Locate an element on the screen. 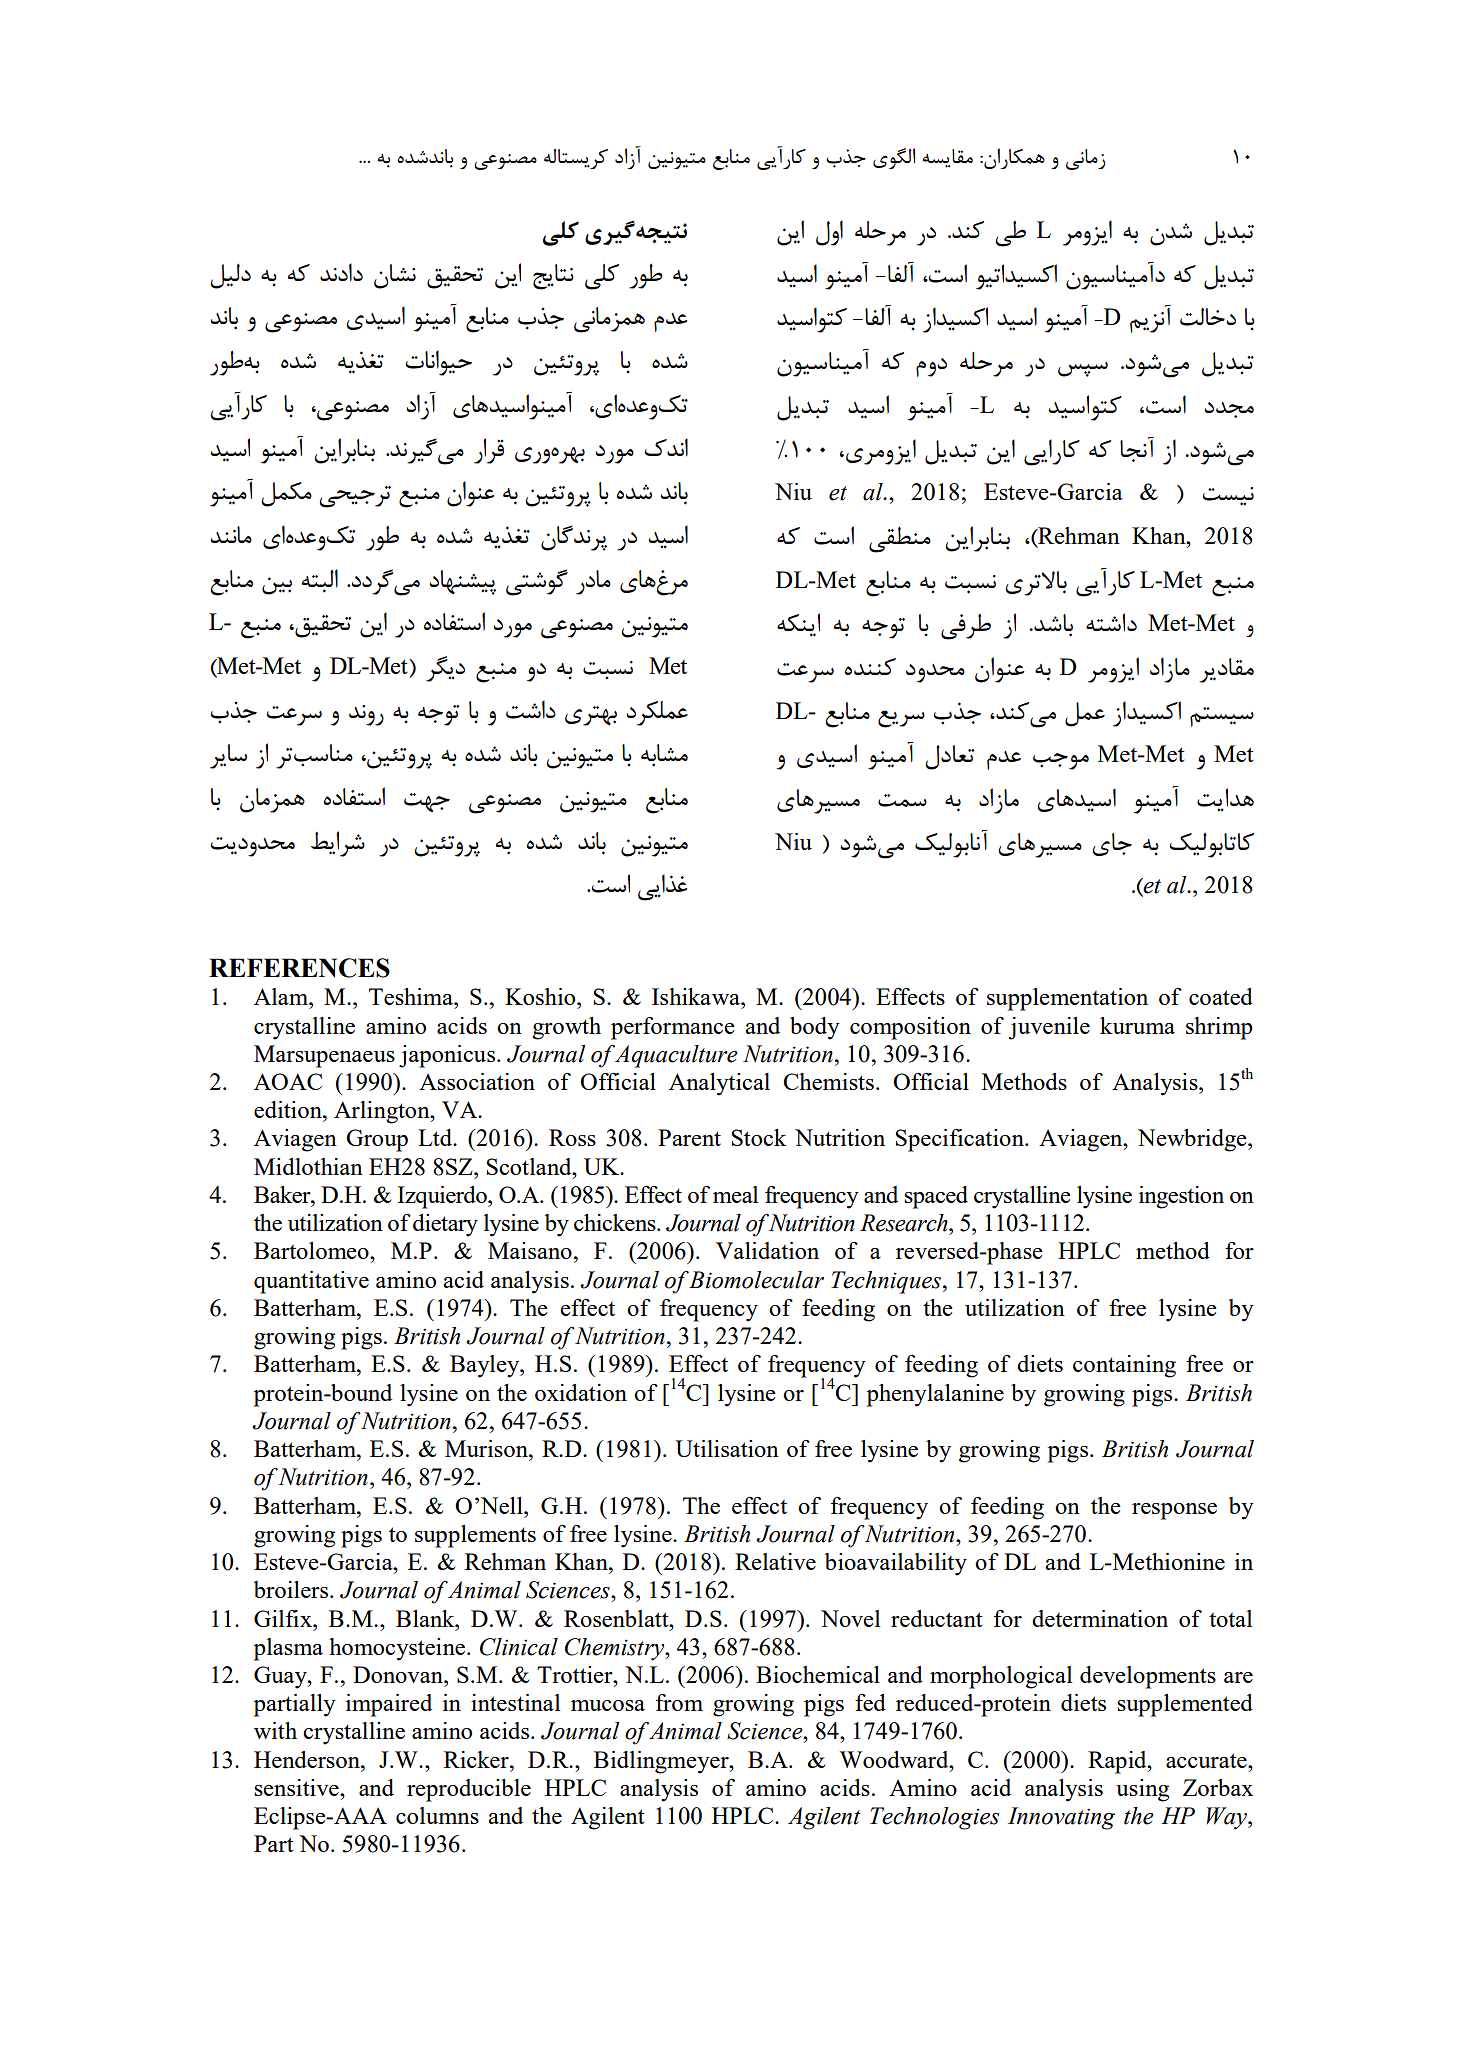 The image size is (1462, 2068). oxidation is located at coordinates (581, 1392).
